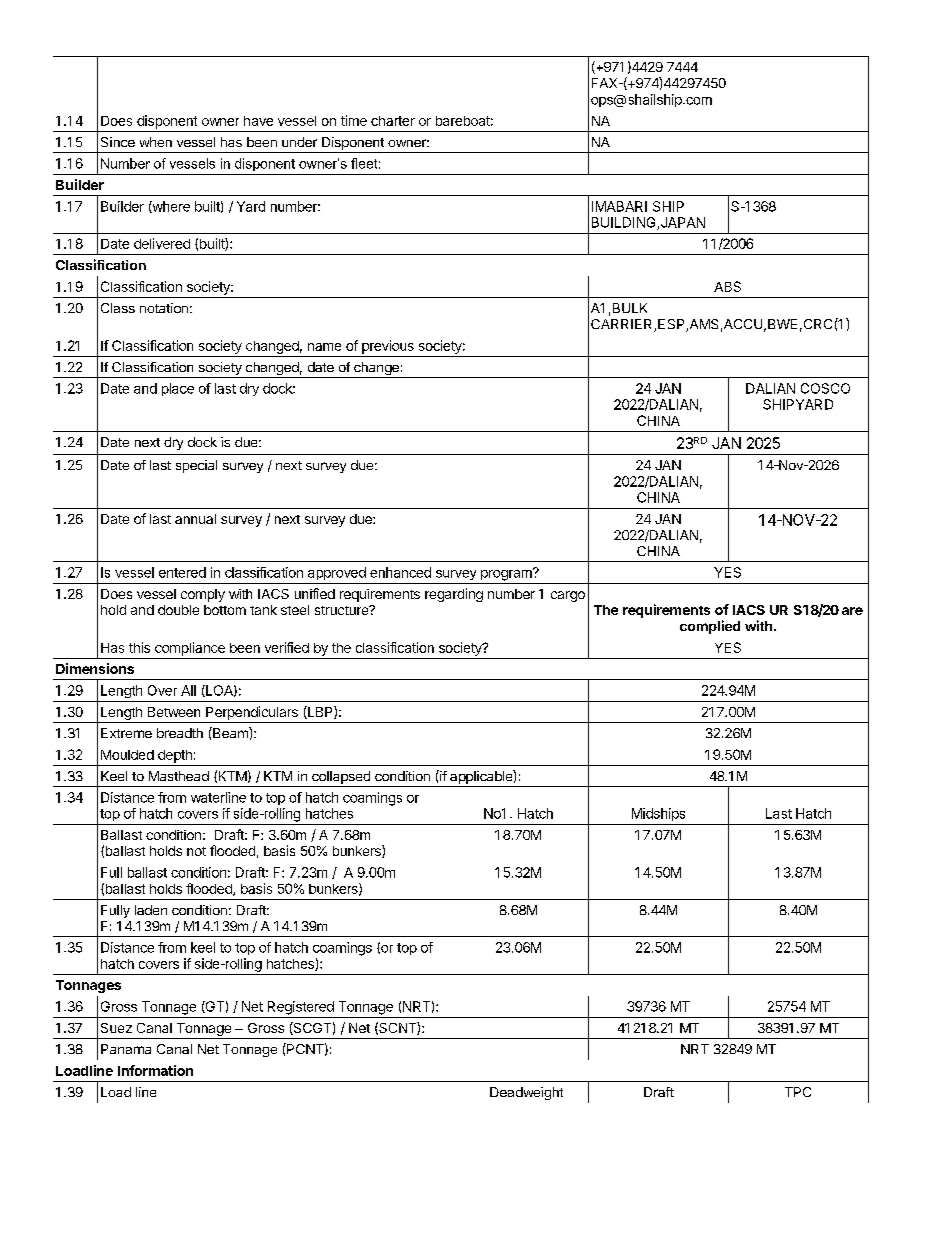 Image resolution: width=952 pixels, height=1233 pixels. I want to click on cargo, so click(568, 596).
